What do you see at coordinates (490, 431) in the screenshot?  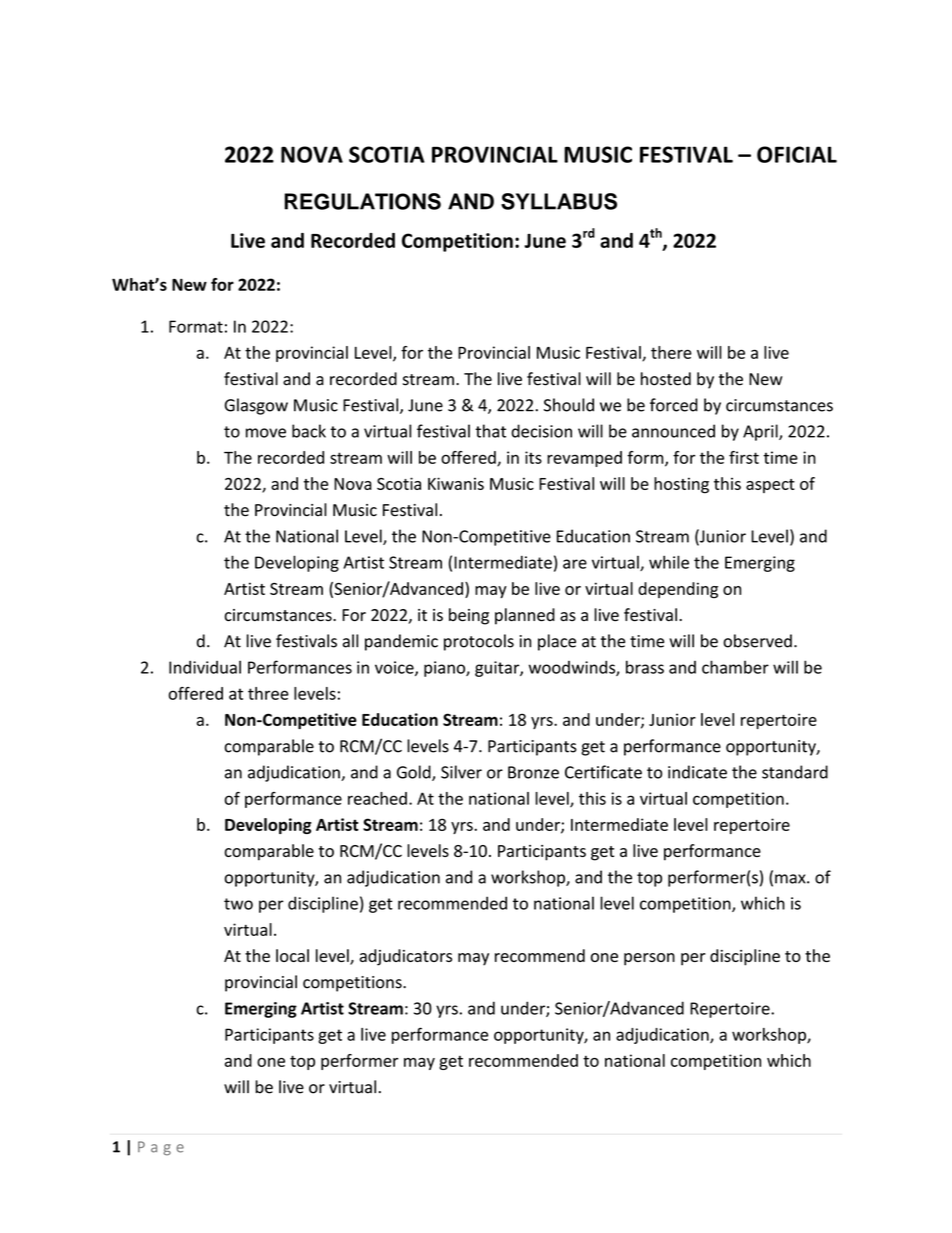 I see `that` at bounding box center [490, 431].
